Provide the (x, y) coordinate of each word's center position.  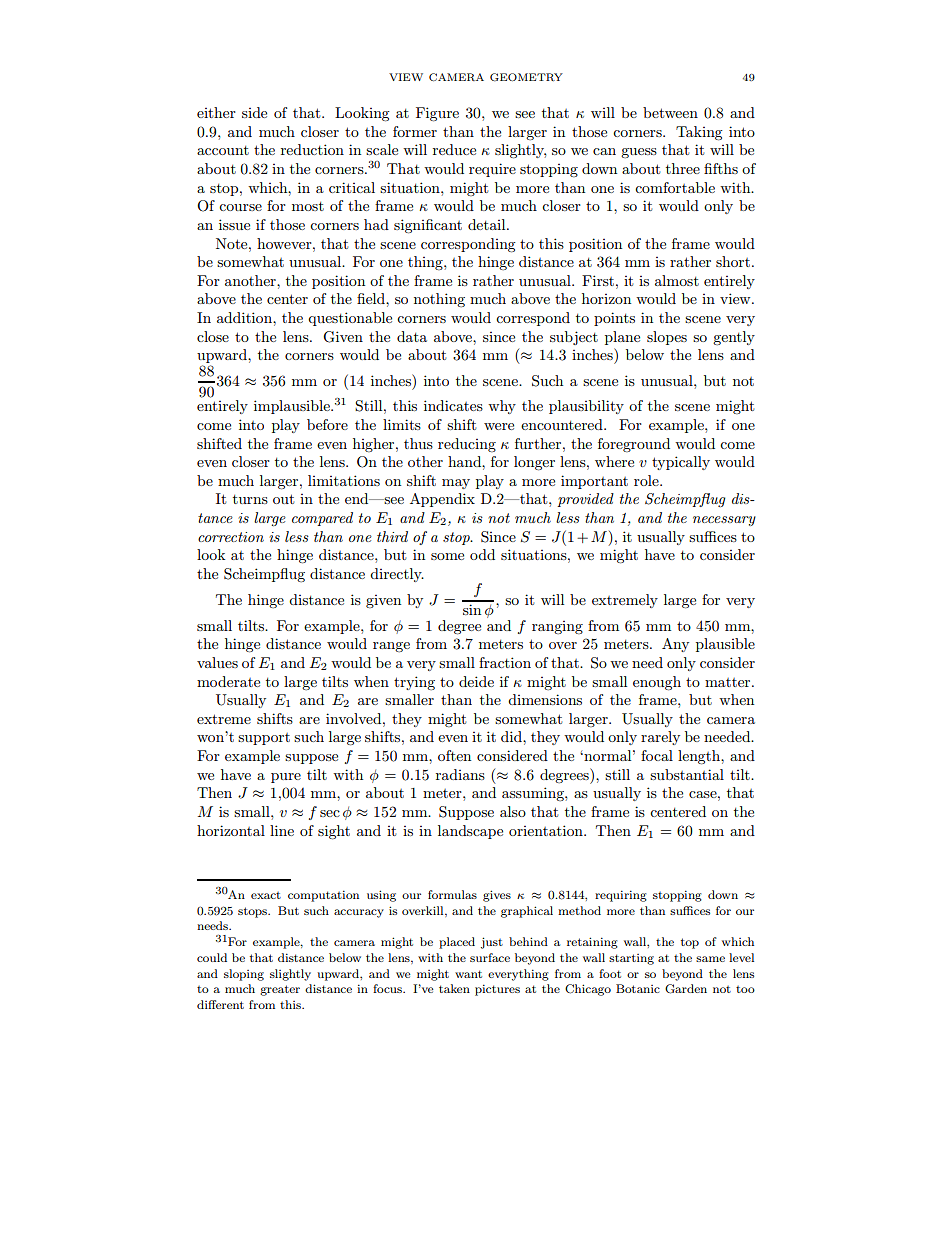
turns (250, 499)
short (733, 261)
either (216, 112)
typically (681, 463)
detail (488, 224)
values (217, 662)
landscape (470, 832)
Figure (437, 114)
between (670, 112)
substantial (687, 774)
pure (286, 778)
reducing (467, 445)
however (285, 243)
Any (675, 645)
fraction (505, 662)
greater (280, 990)
